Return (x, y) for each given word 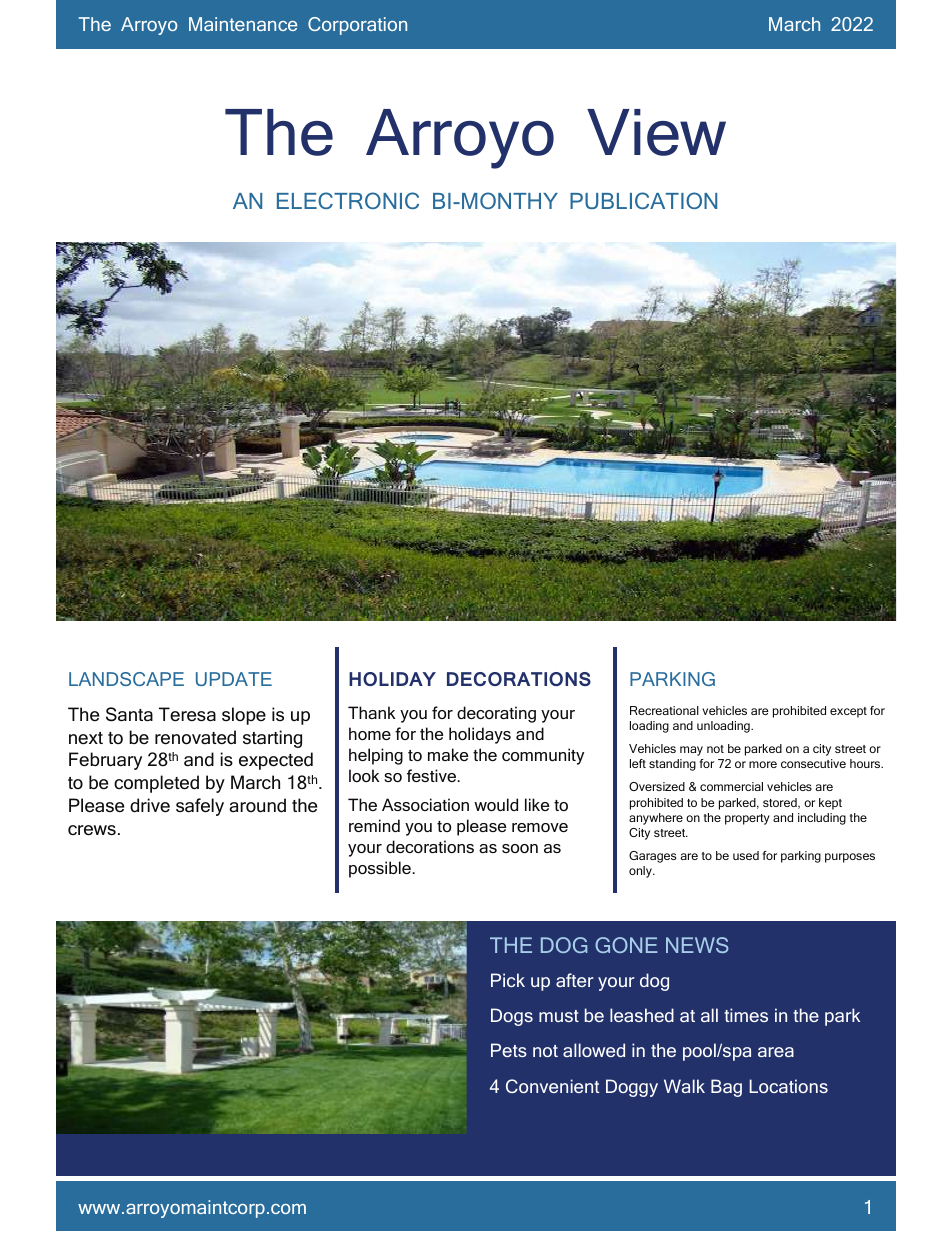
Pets (509, 1050)
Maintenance (243, 24)
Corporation (357, 26)
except (848, 712)
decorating (496, 714)
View (656, 132)
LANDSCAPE (126, 679)
